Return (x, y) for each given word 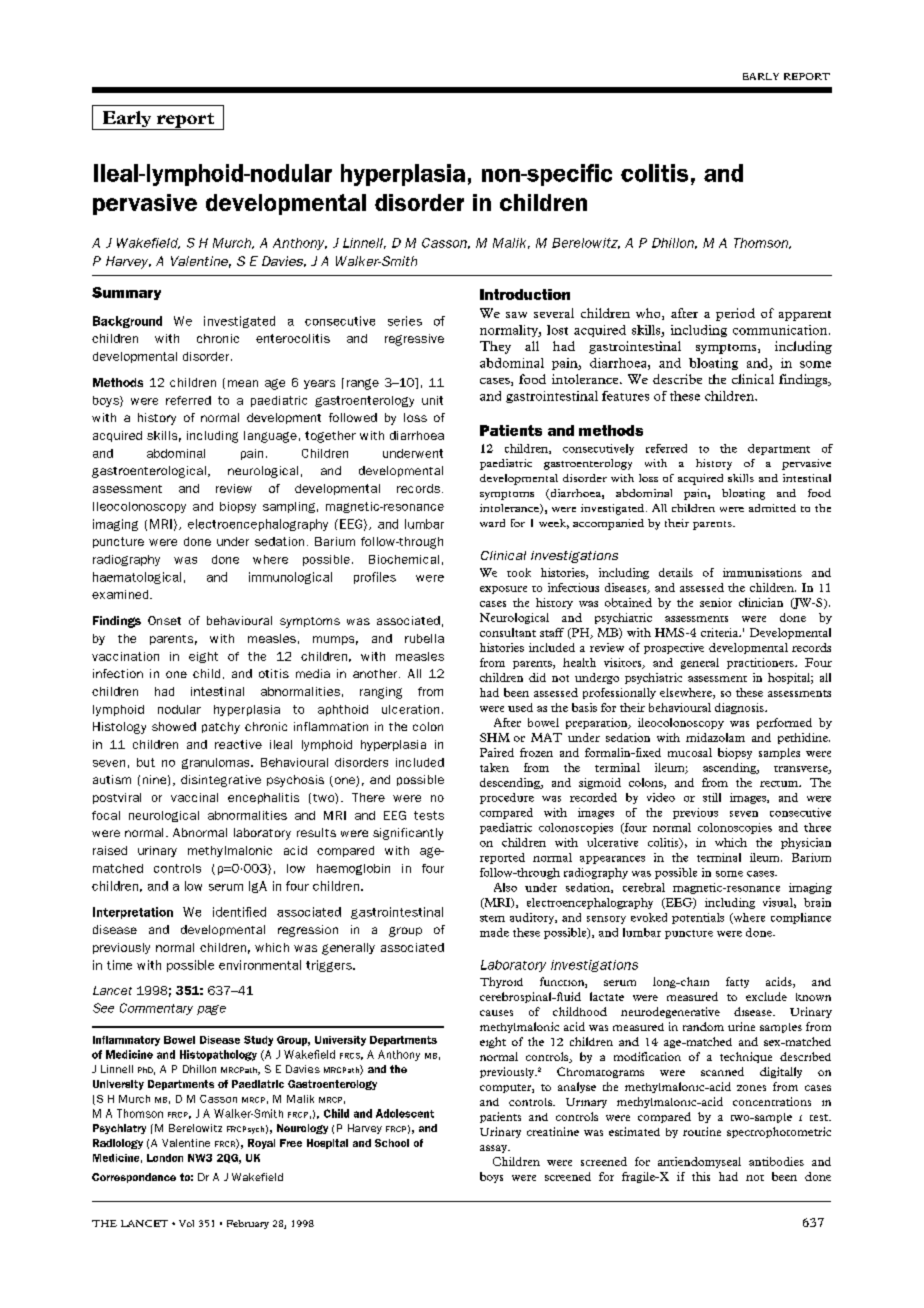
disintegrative (221, 781)
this (701, 1176)
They (495, 347)
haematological (137, 578)
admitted (772, 508)
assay (495, 1149)
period (735, 314)
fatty (737, 982)
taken (494, 767)
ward (492, 523)
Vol (186, 1223)
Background (127, 322)
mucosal (690, 752)
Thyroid (501, 982)
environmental (260, 965)
